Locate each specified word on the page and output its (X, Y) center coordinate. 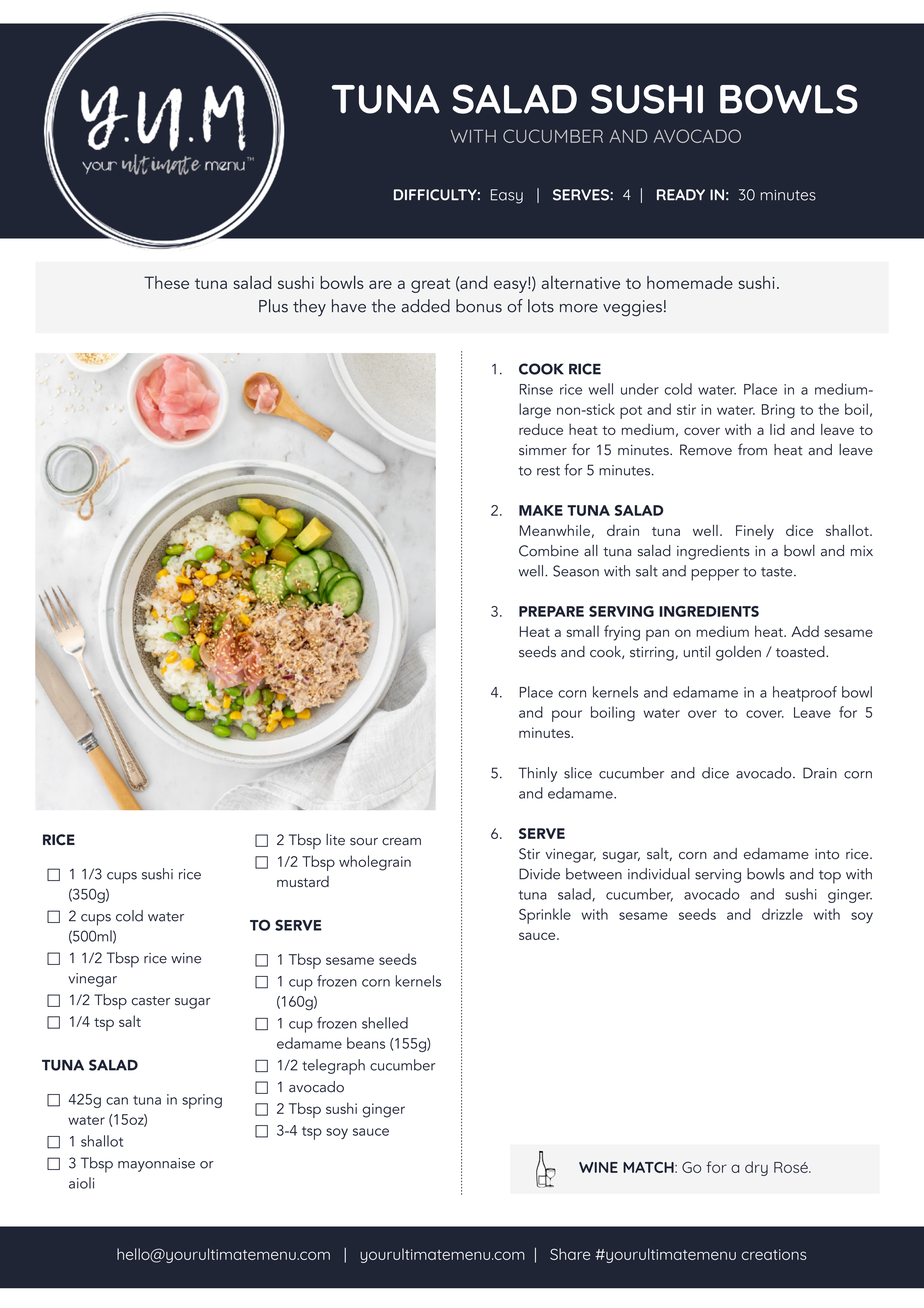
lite (335, 840)
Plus (273, 306)
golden (738, 653)
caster (150, 1001)
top (830, 877)
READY (681, 195)
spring (202, 1101)
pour (567, 716)
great (430, 285)
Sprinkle (545, 916)
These (166, 282)
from (752, 449)
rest (548, 471)
